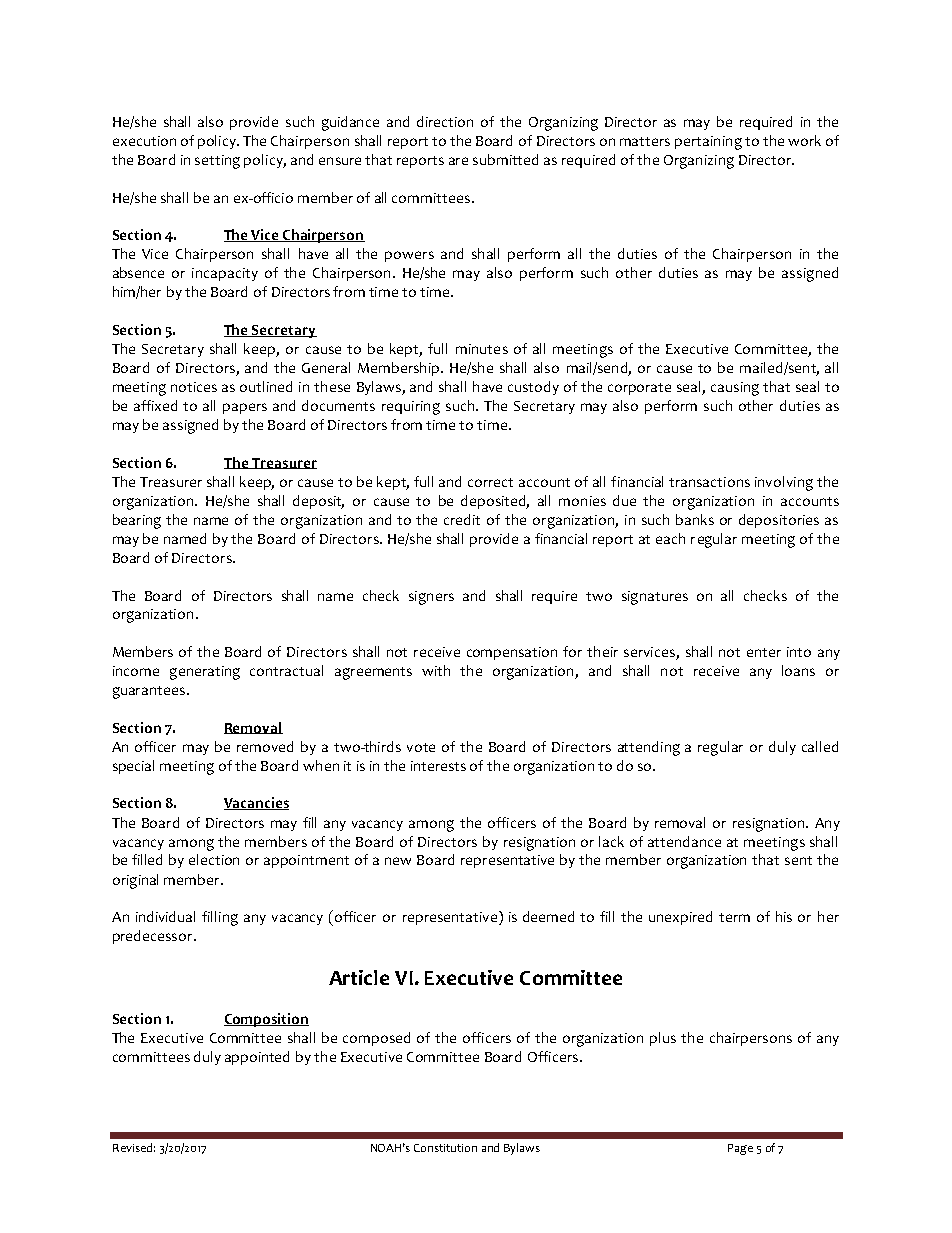 This screenshot has height=1233, width=952. What do you see at coordinates (245, 408) in the screenshot?
I see `papers` at bounding box center [245, 408].
